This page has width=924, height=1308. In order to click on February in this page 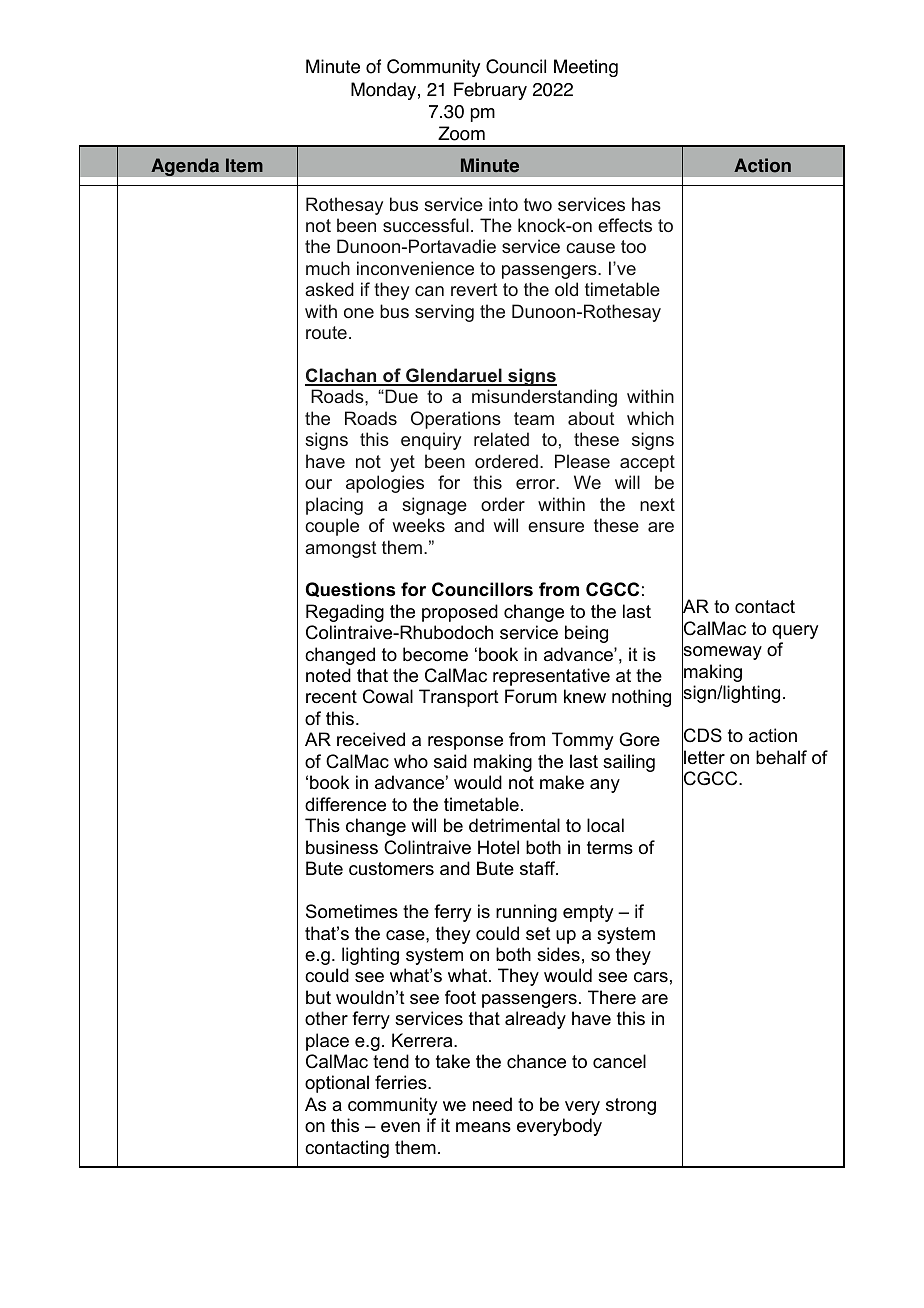, I will do `click(490, 91)`.
